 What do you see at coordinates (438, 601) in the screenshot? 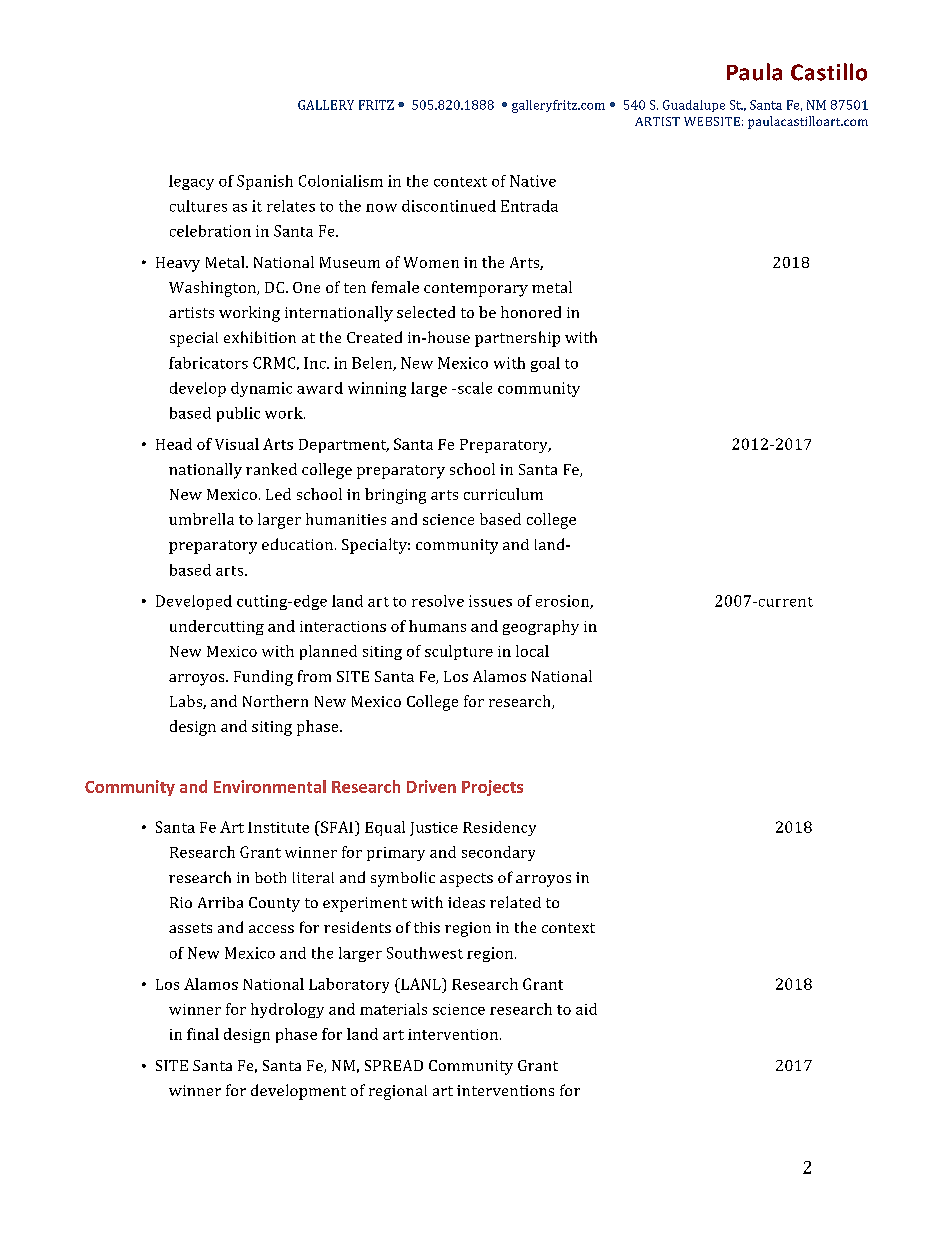
I see `resolve` at bounding box center [438, 601].
